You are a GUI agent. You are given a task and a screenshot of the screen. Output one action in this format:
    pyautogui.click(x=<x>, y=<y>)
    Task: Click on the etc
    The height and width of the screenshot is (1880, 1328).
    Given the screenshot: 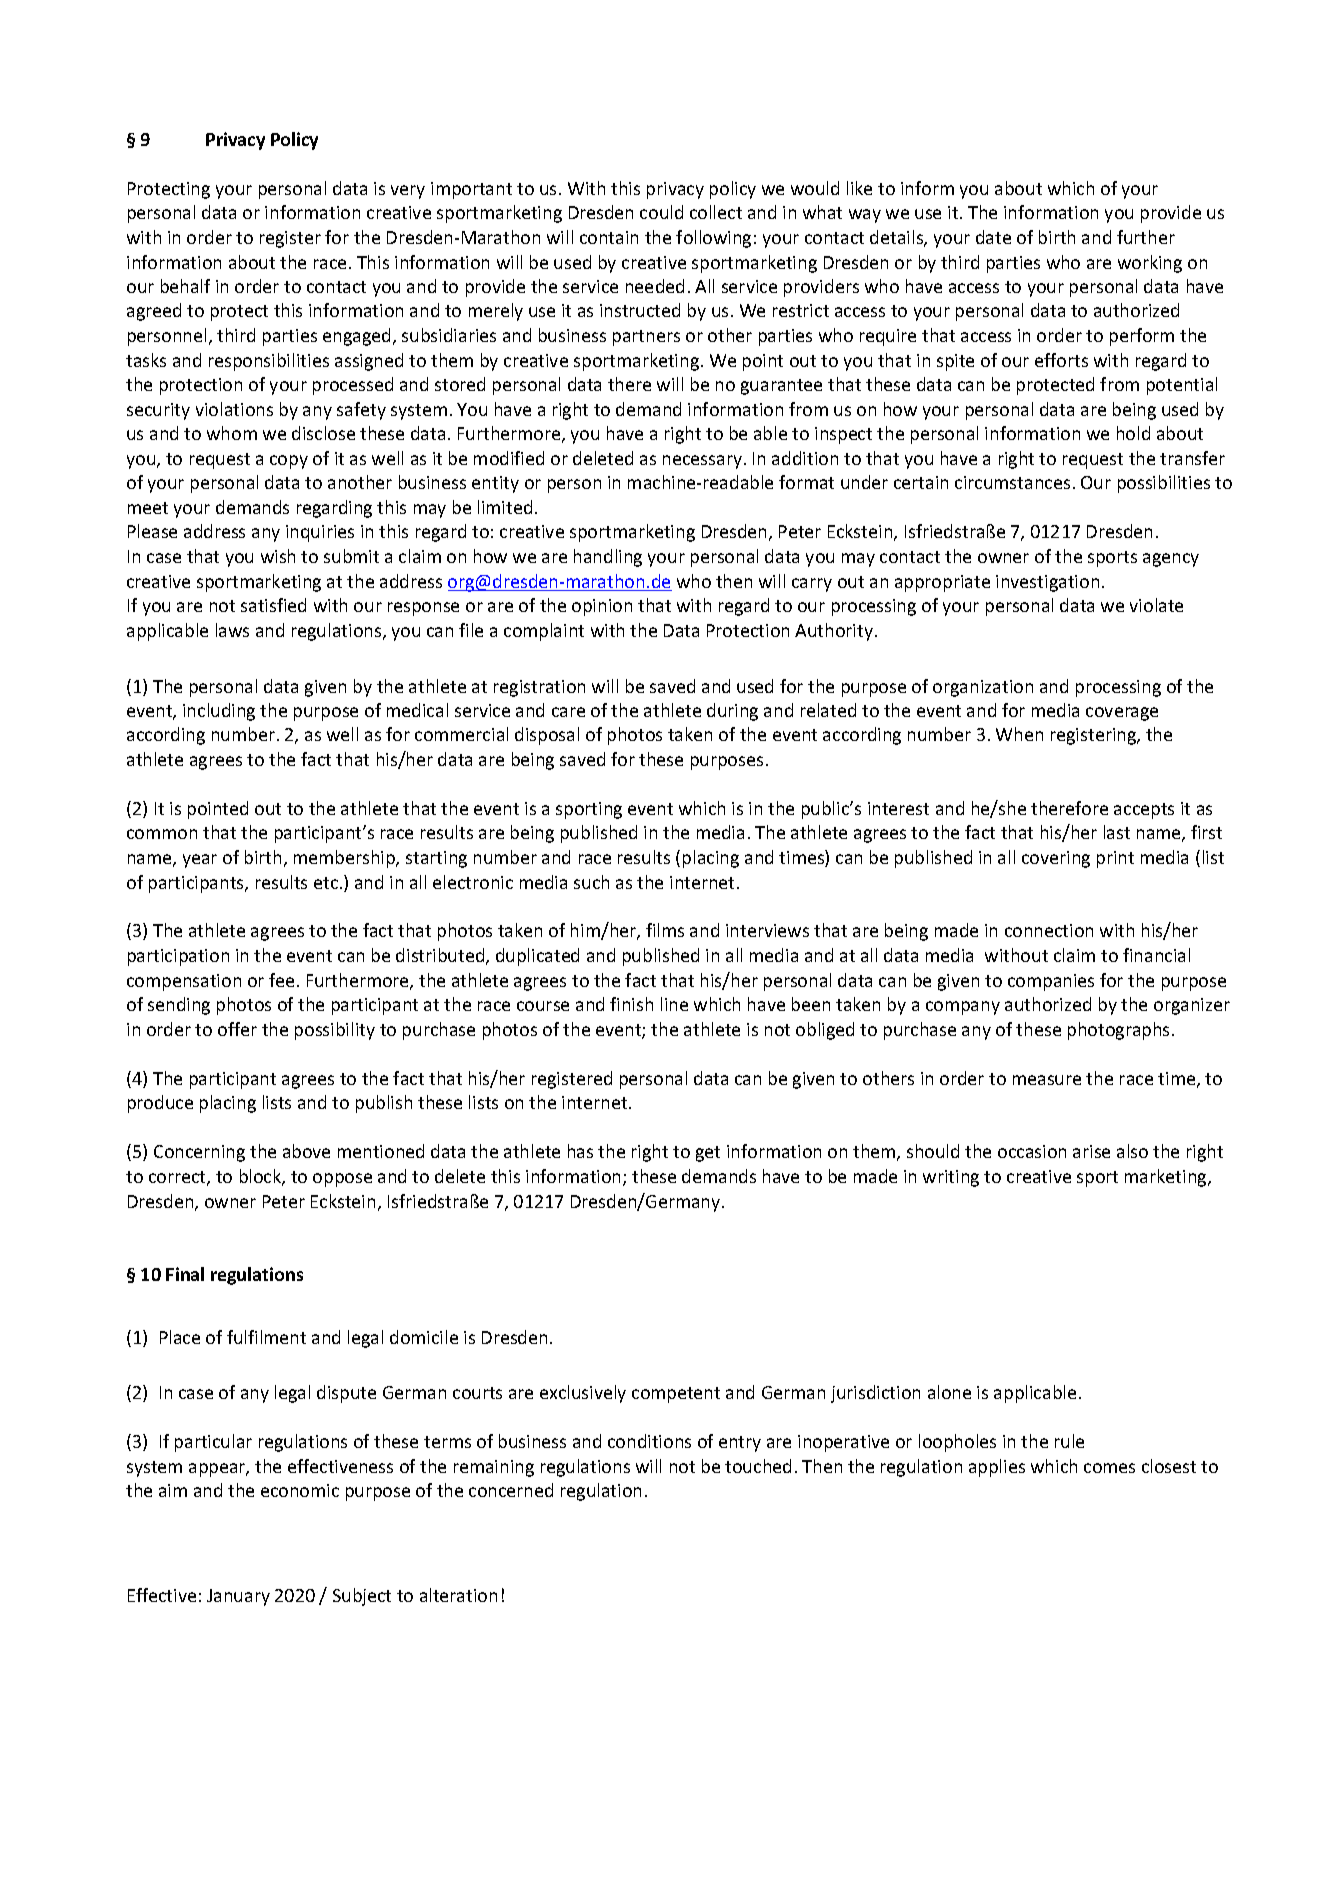 What is the action you would take?
    pyautogui.click(x=327, y=883)
